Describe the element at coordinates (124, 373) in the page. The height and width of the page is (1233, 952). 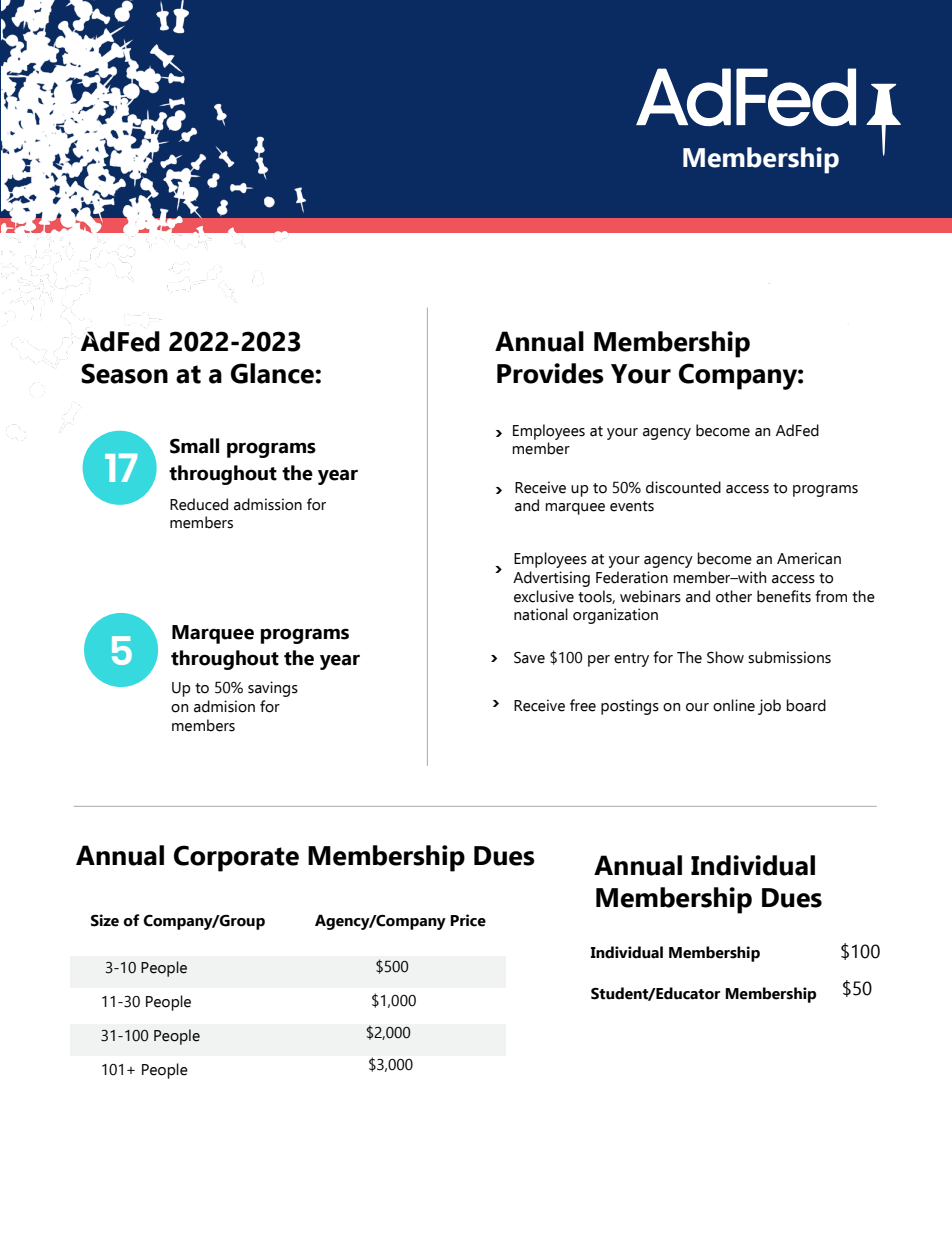
I see `Season` at that location.
